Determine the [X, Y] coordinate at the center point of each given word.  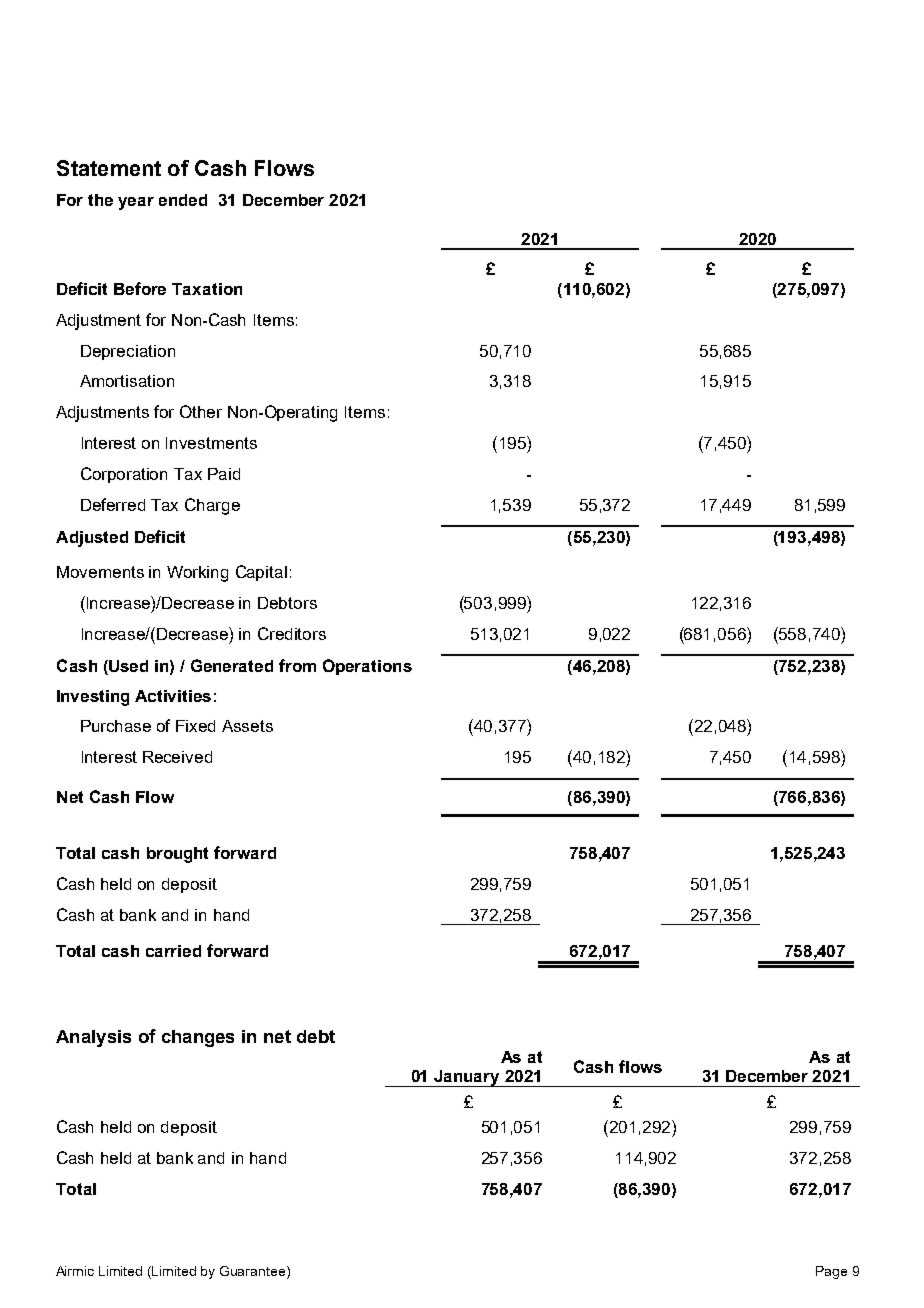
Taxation [207, 289]
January [467, 1078]
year [136, 203]
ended [183, 200]
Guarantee [254, 1271]
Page [831, 1272]
